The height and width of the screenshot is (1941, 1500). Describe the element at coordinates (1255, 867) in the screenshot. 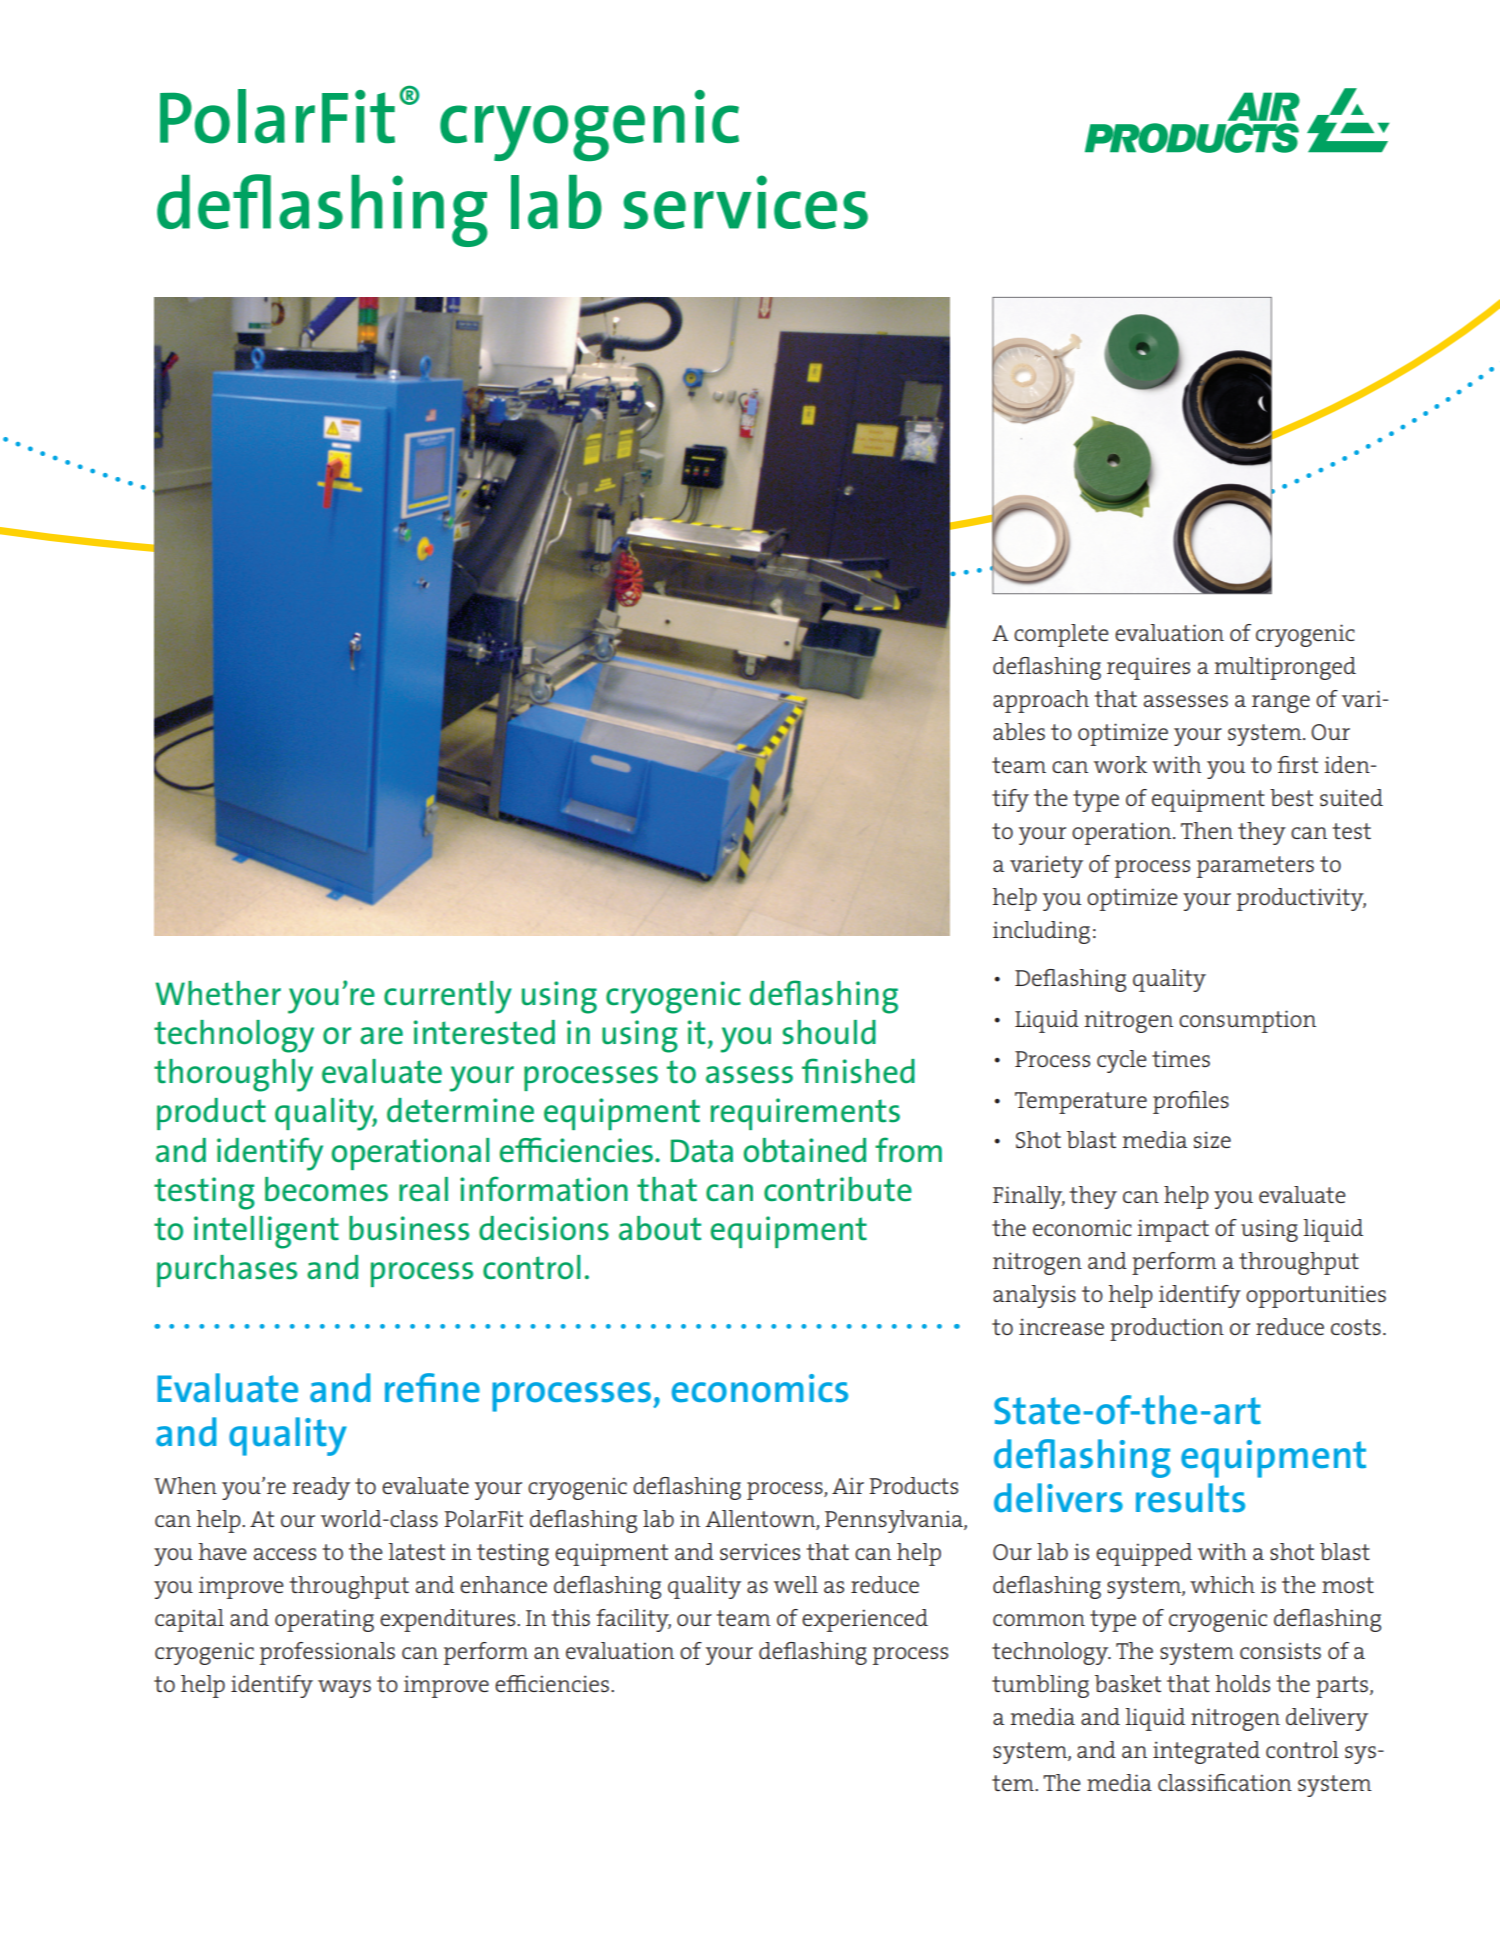

I see `parameters` at that location.
